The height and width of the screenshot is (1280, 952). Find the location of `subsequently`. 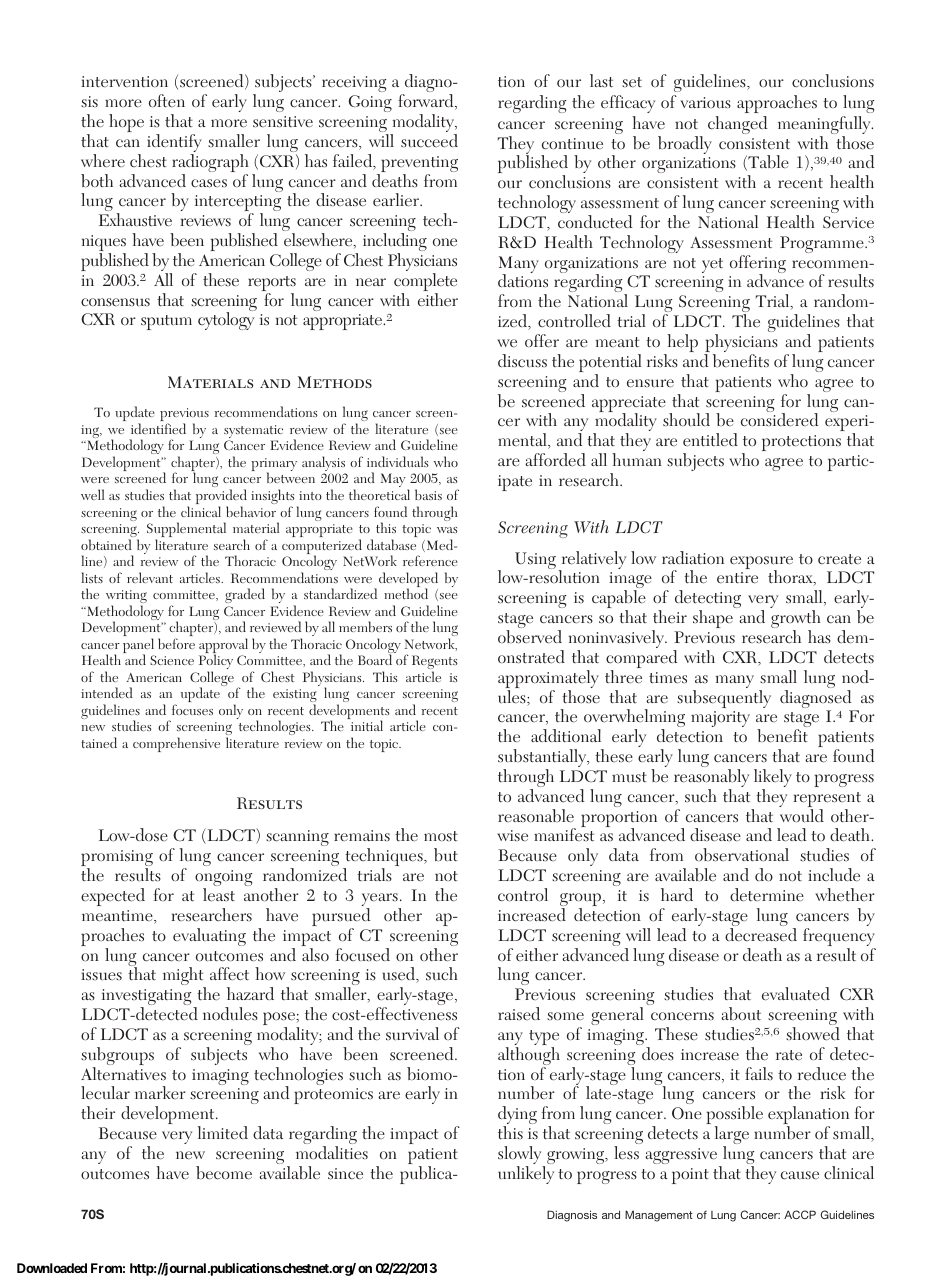

subsequently is located at coordinates (724, 699).
